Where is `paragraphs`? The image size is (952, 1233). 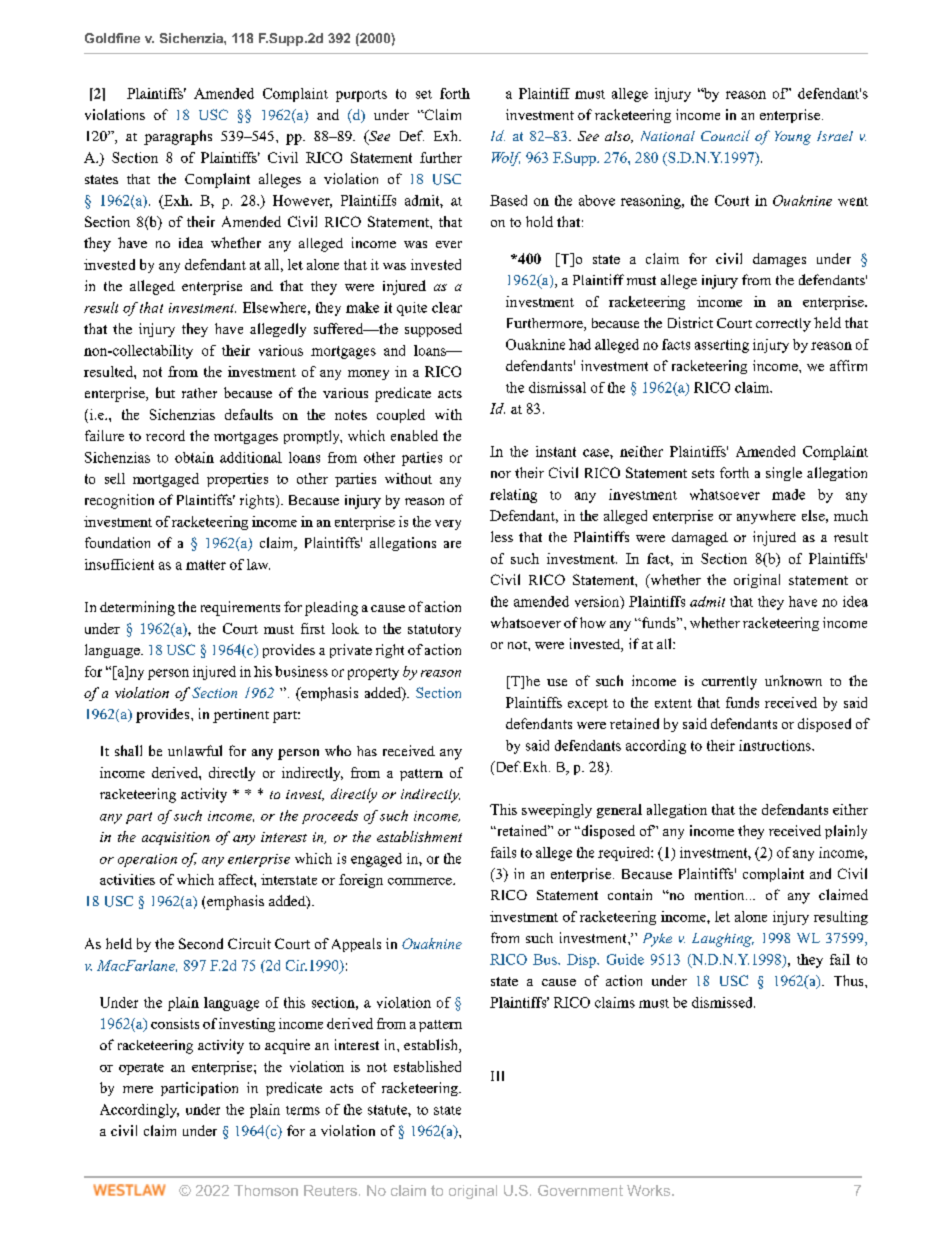
paragraphs is located at coordinates (178, 137).
